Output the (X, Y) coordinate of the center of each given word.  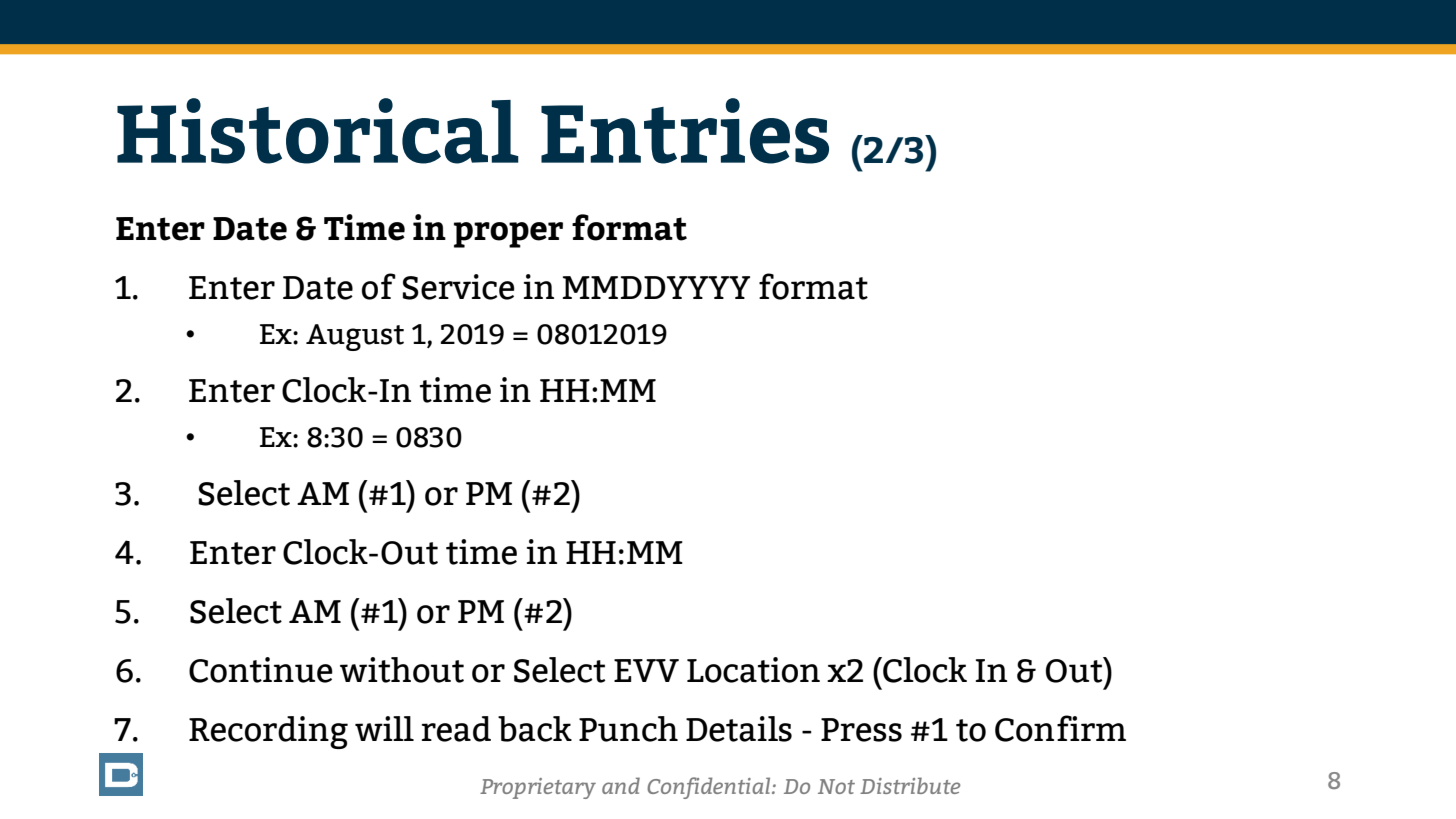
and (621, 785)
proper (508, 235)
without (402, 670)
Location (753, 670)
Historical (318, 131)
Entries (685, 131)
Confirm (1060, 728)
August (355, 337)
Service (459, 287)
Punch (628, 729)
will (384, 728)
